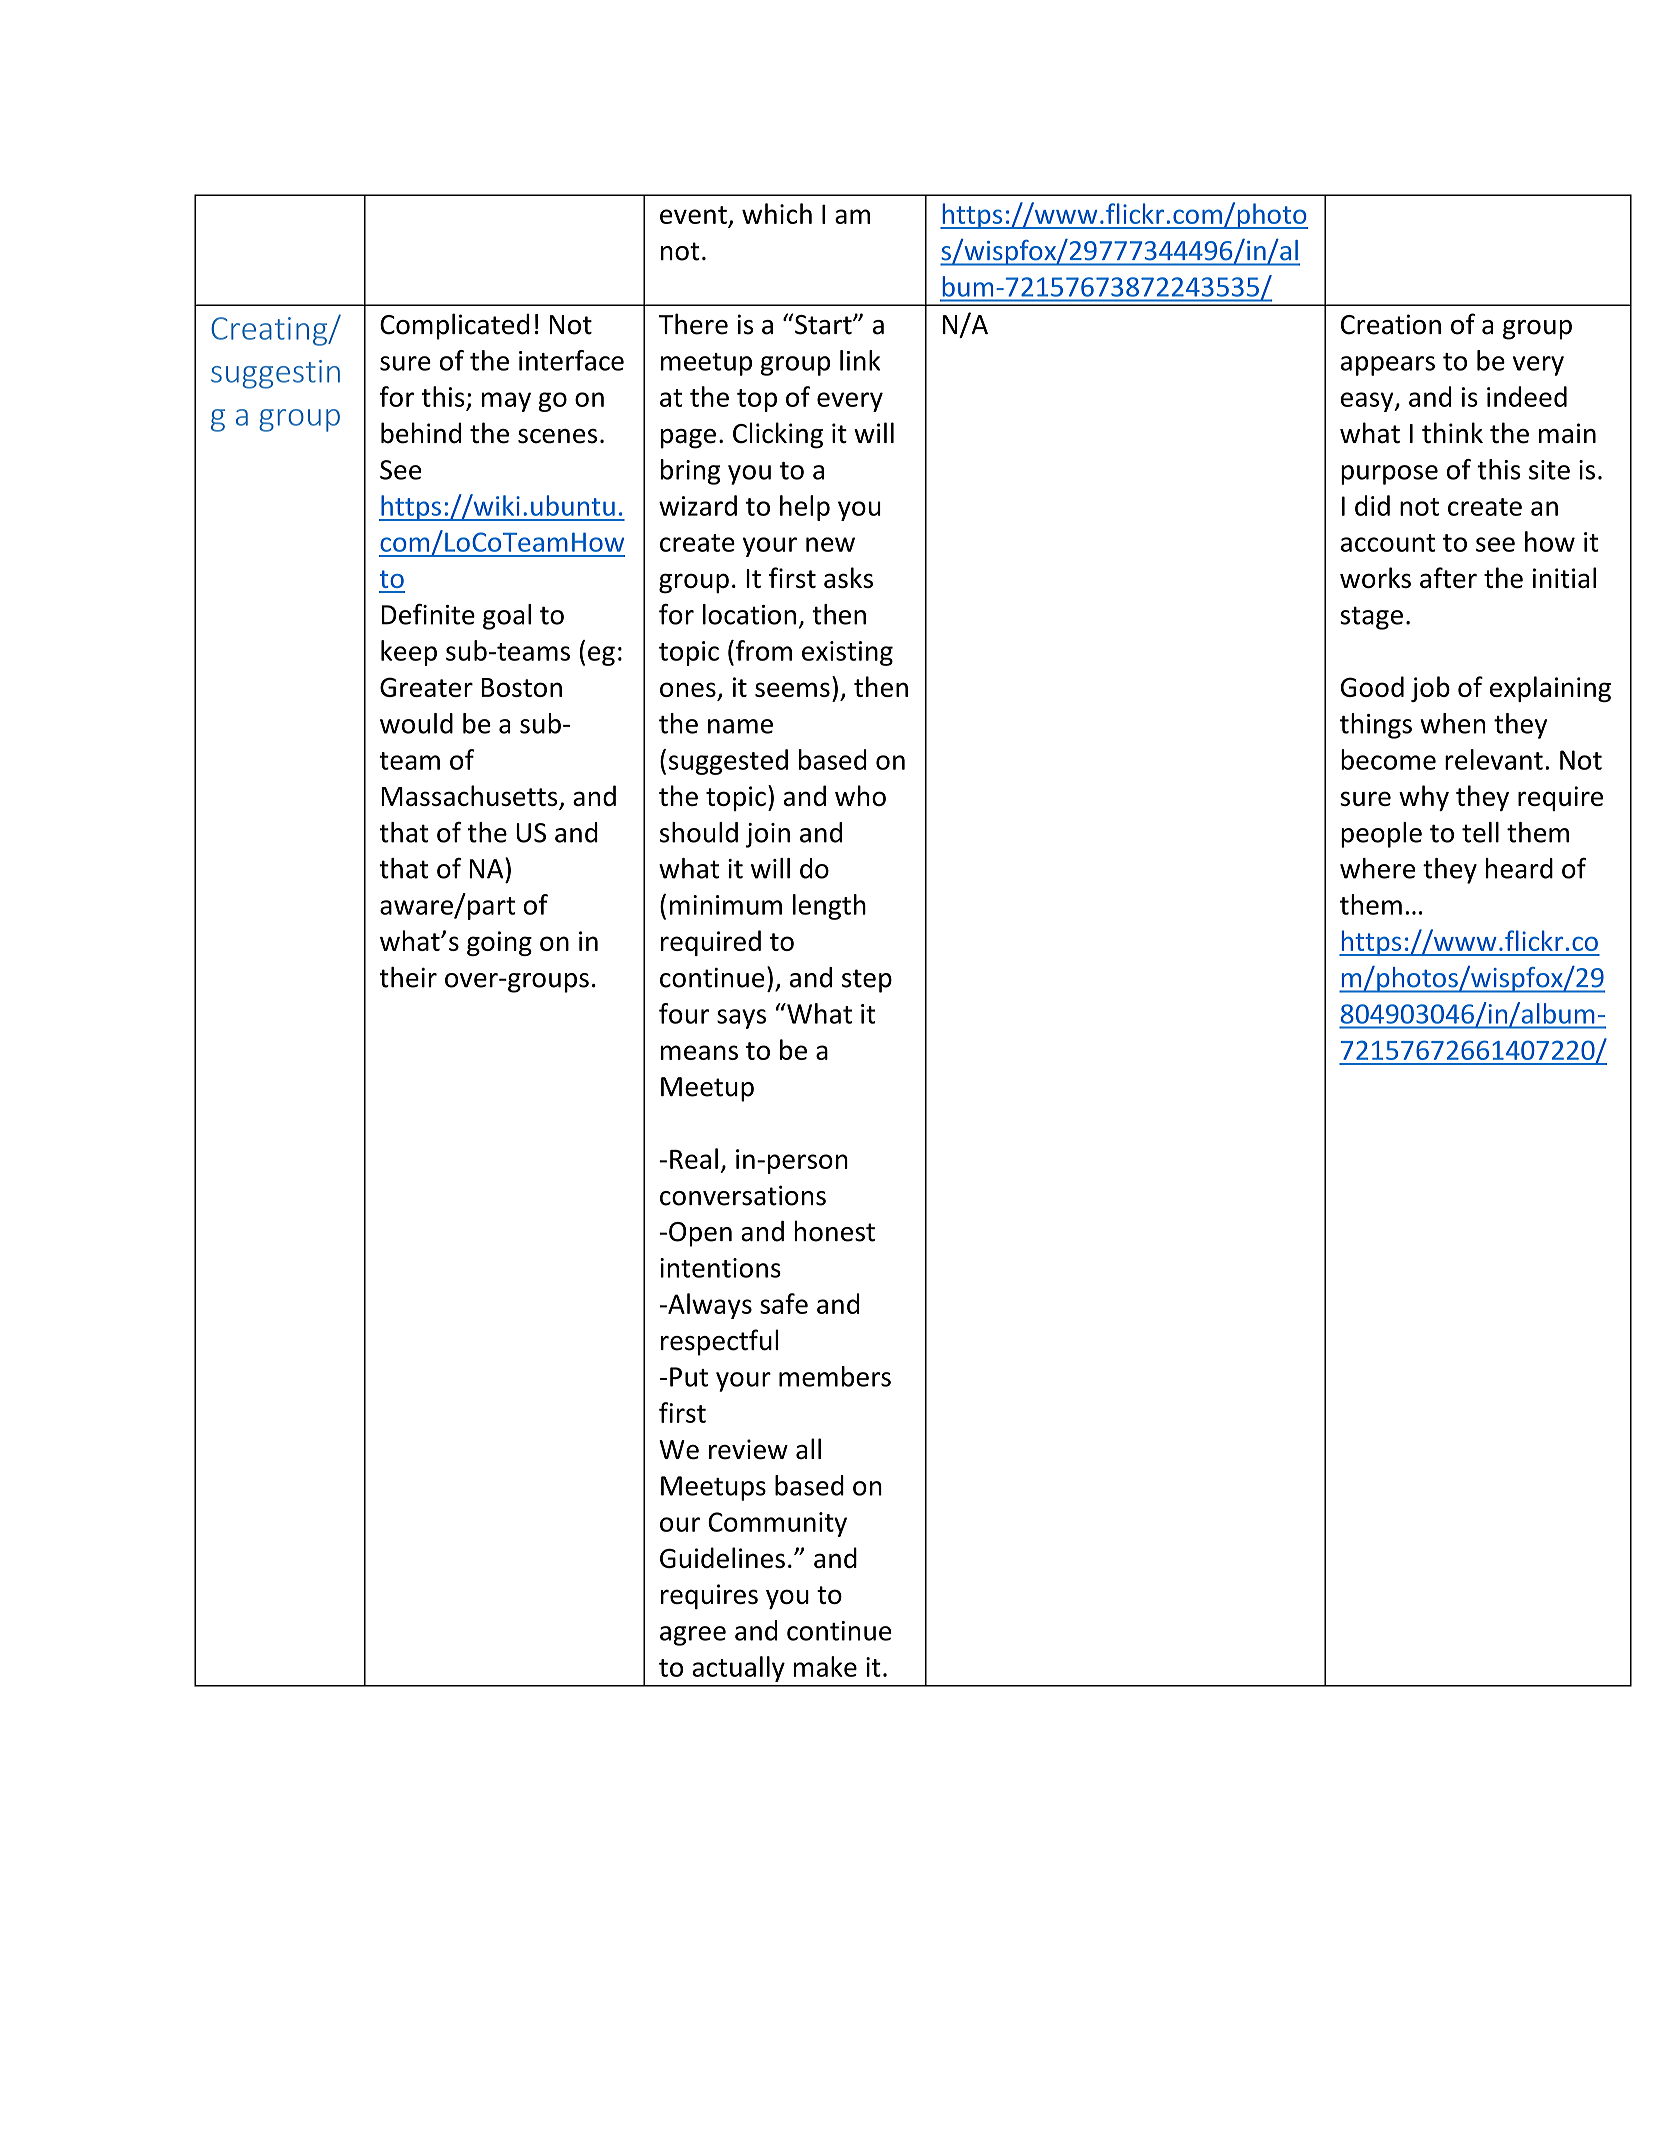 This document has width=1653, height=2140. Describe the element at coordinates (824, 325) in the document. I see `Start` at that location.
